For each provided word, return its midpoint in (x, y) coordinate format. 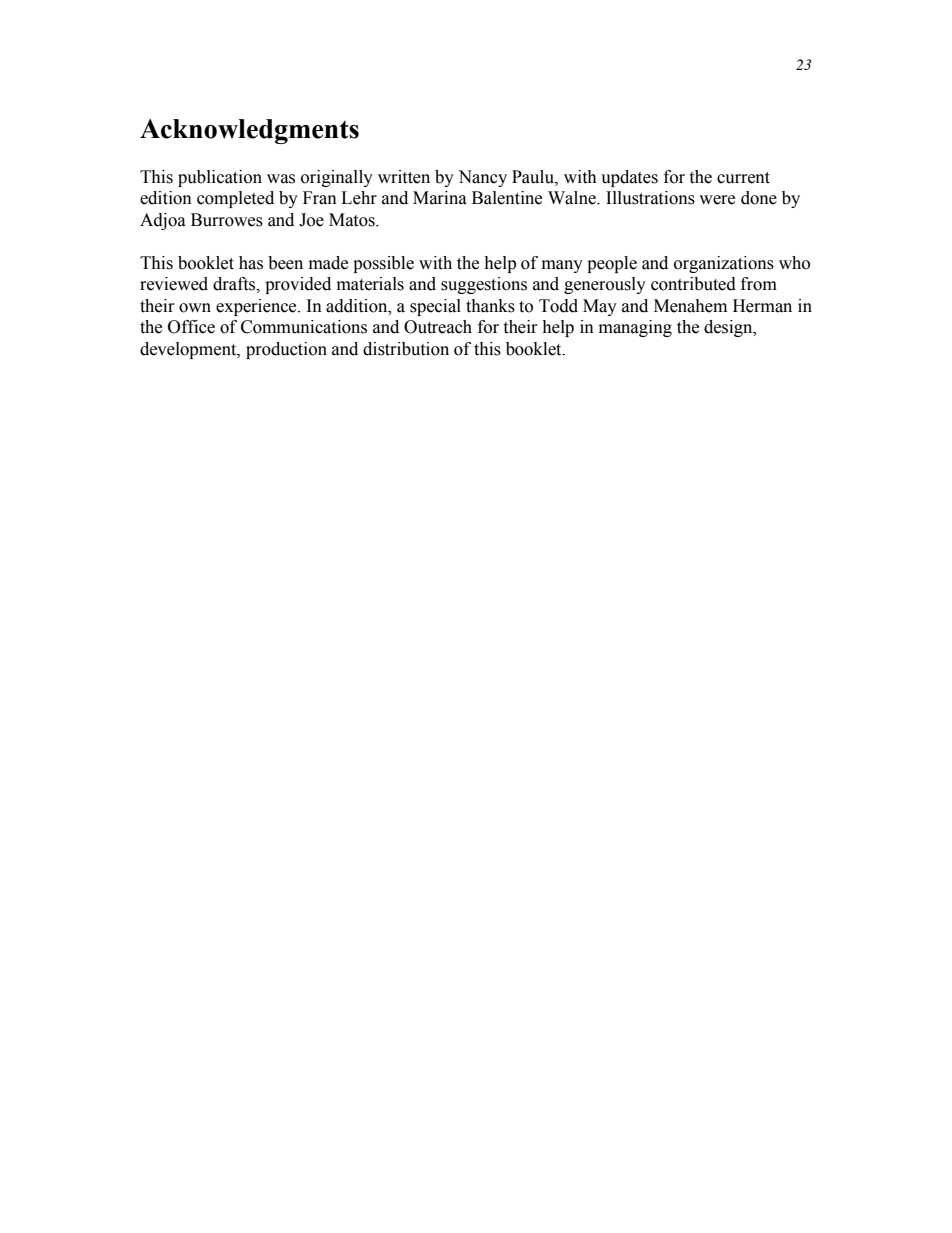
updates (629, 178)
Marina (440, 198)
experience (257, 307)
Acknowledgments (249, 131)
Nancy (482, 178)
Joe (311, 220)
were (717, 200)
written (404, 177)
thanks (490, 306)
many (562, 266)
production (286, 350)
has (251, 263)
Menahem (690, 306)
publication (220, 178)
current (743, 178)
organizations (724, 264)
